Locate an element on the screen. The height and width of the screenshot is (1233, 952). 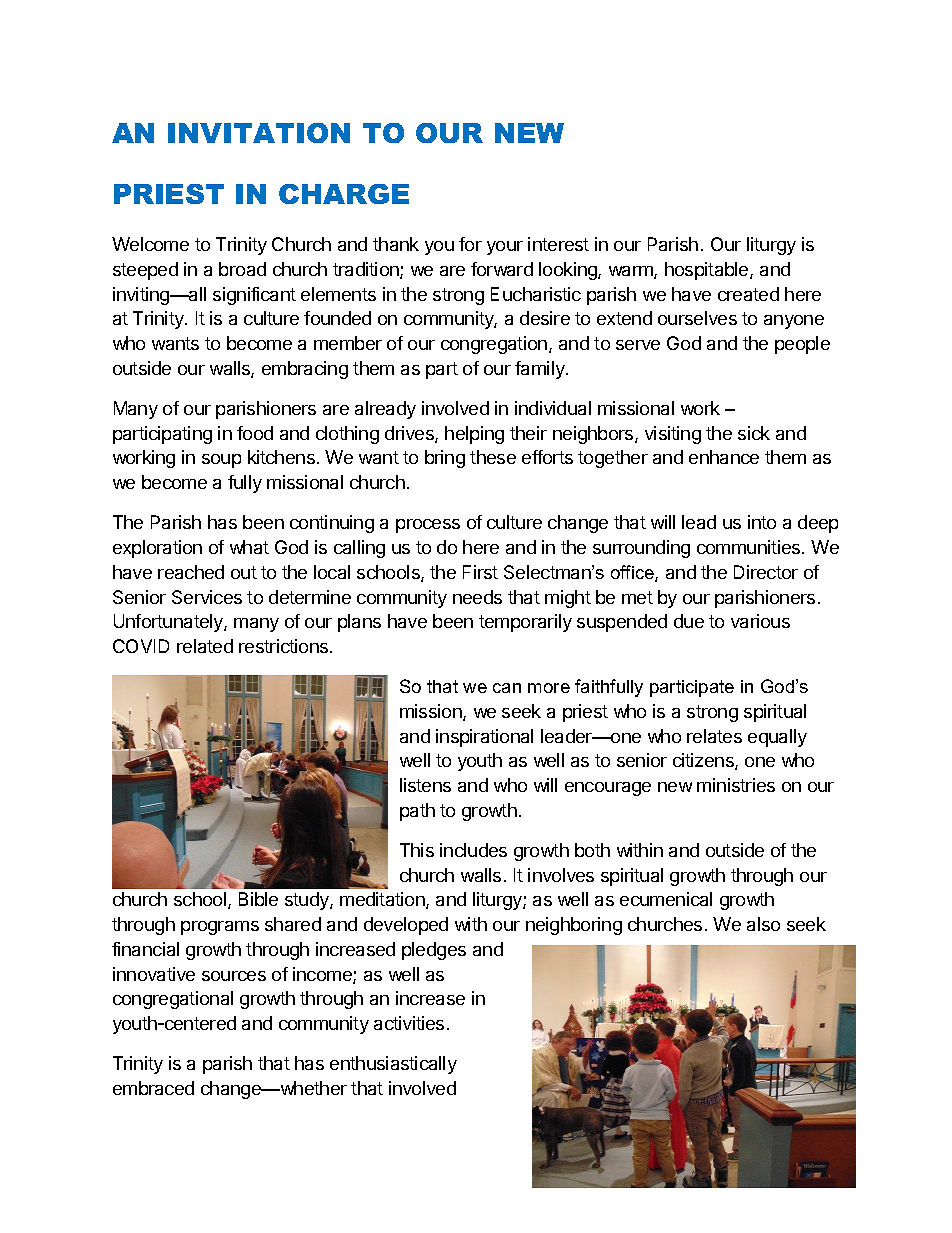
your is located at coordinates (505, 248).
